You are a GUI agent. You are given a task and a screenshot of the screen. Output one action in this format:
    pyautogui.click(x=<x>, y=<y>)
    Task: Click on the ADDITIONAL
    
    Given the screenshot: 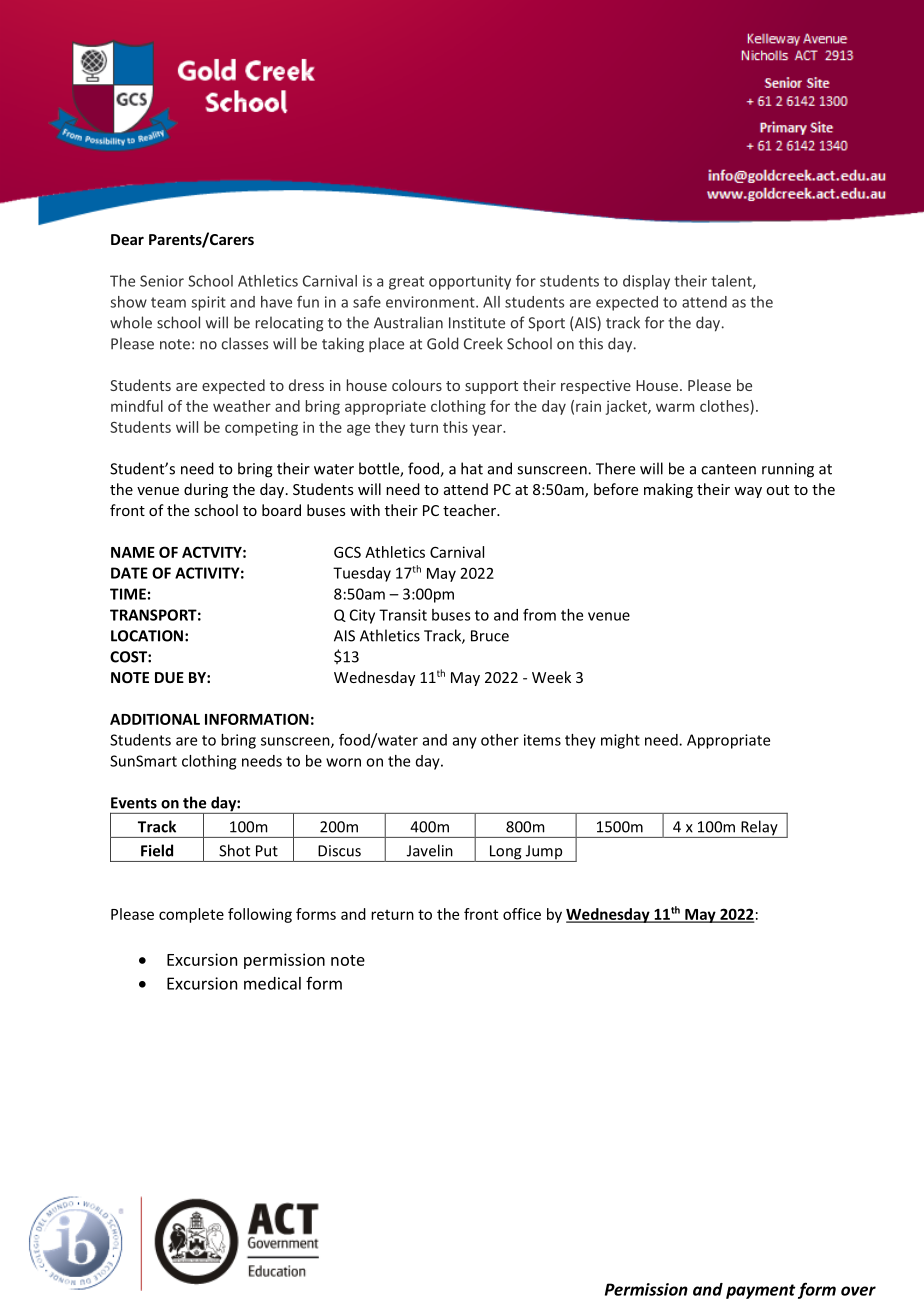 What is the action you would take?
    pyautogui.click(x=155, y=719)
